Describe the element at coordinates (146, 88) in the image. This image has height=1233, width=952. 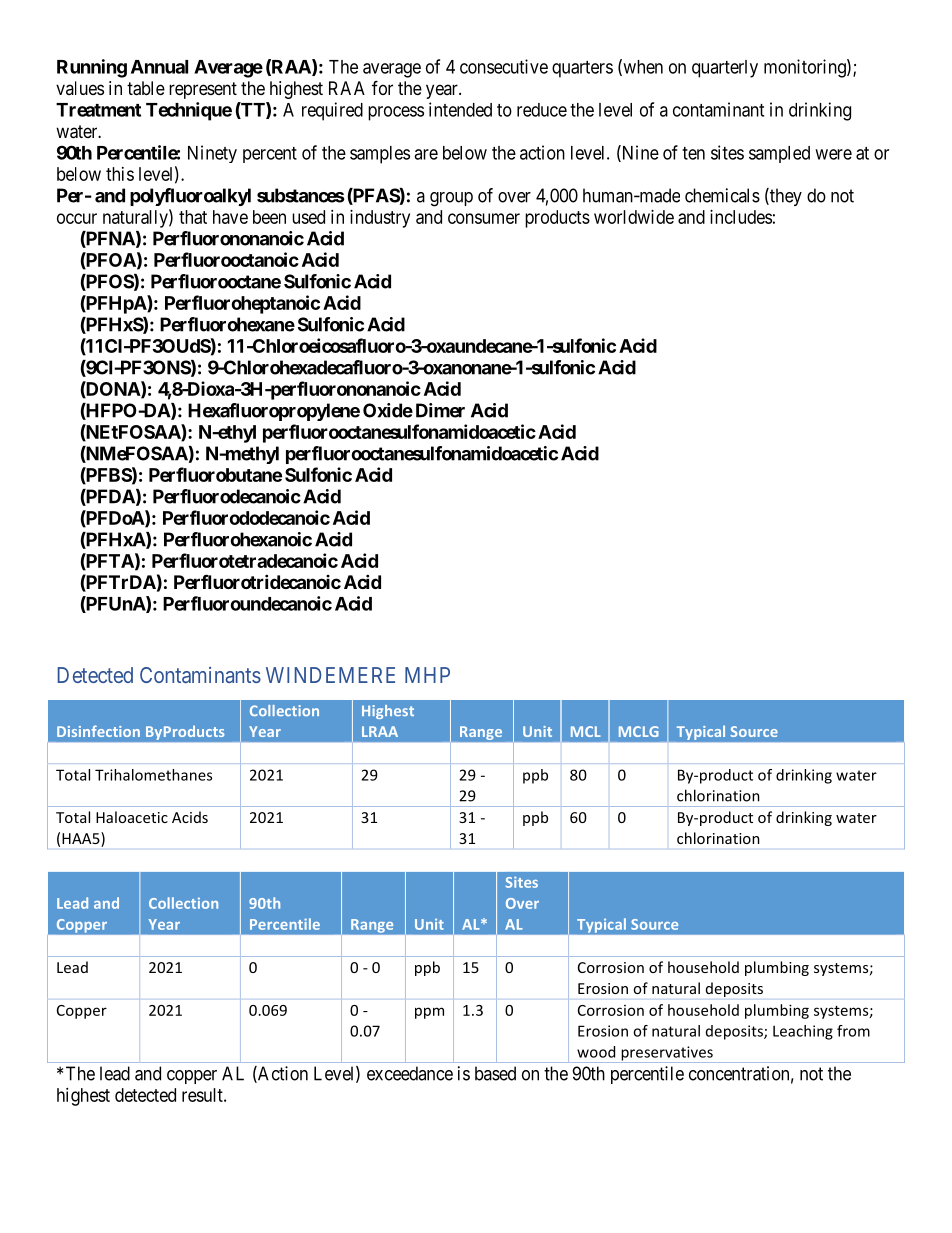
I see `table` at that location.
